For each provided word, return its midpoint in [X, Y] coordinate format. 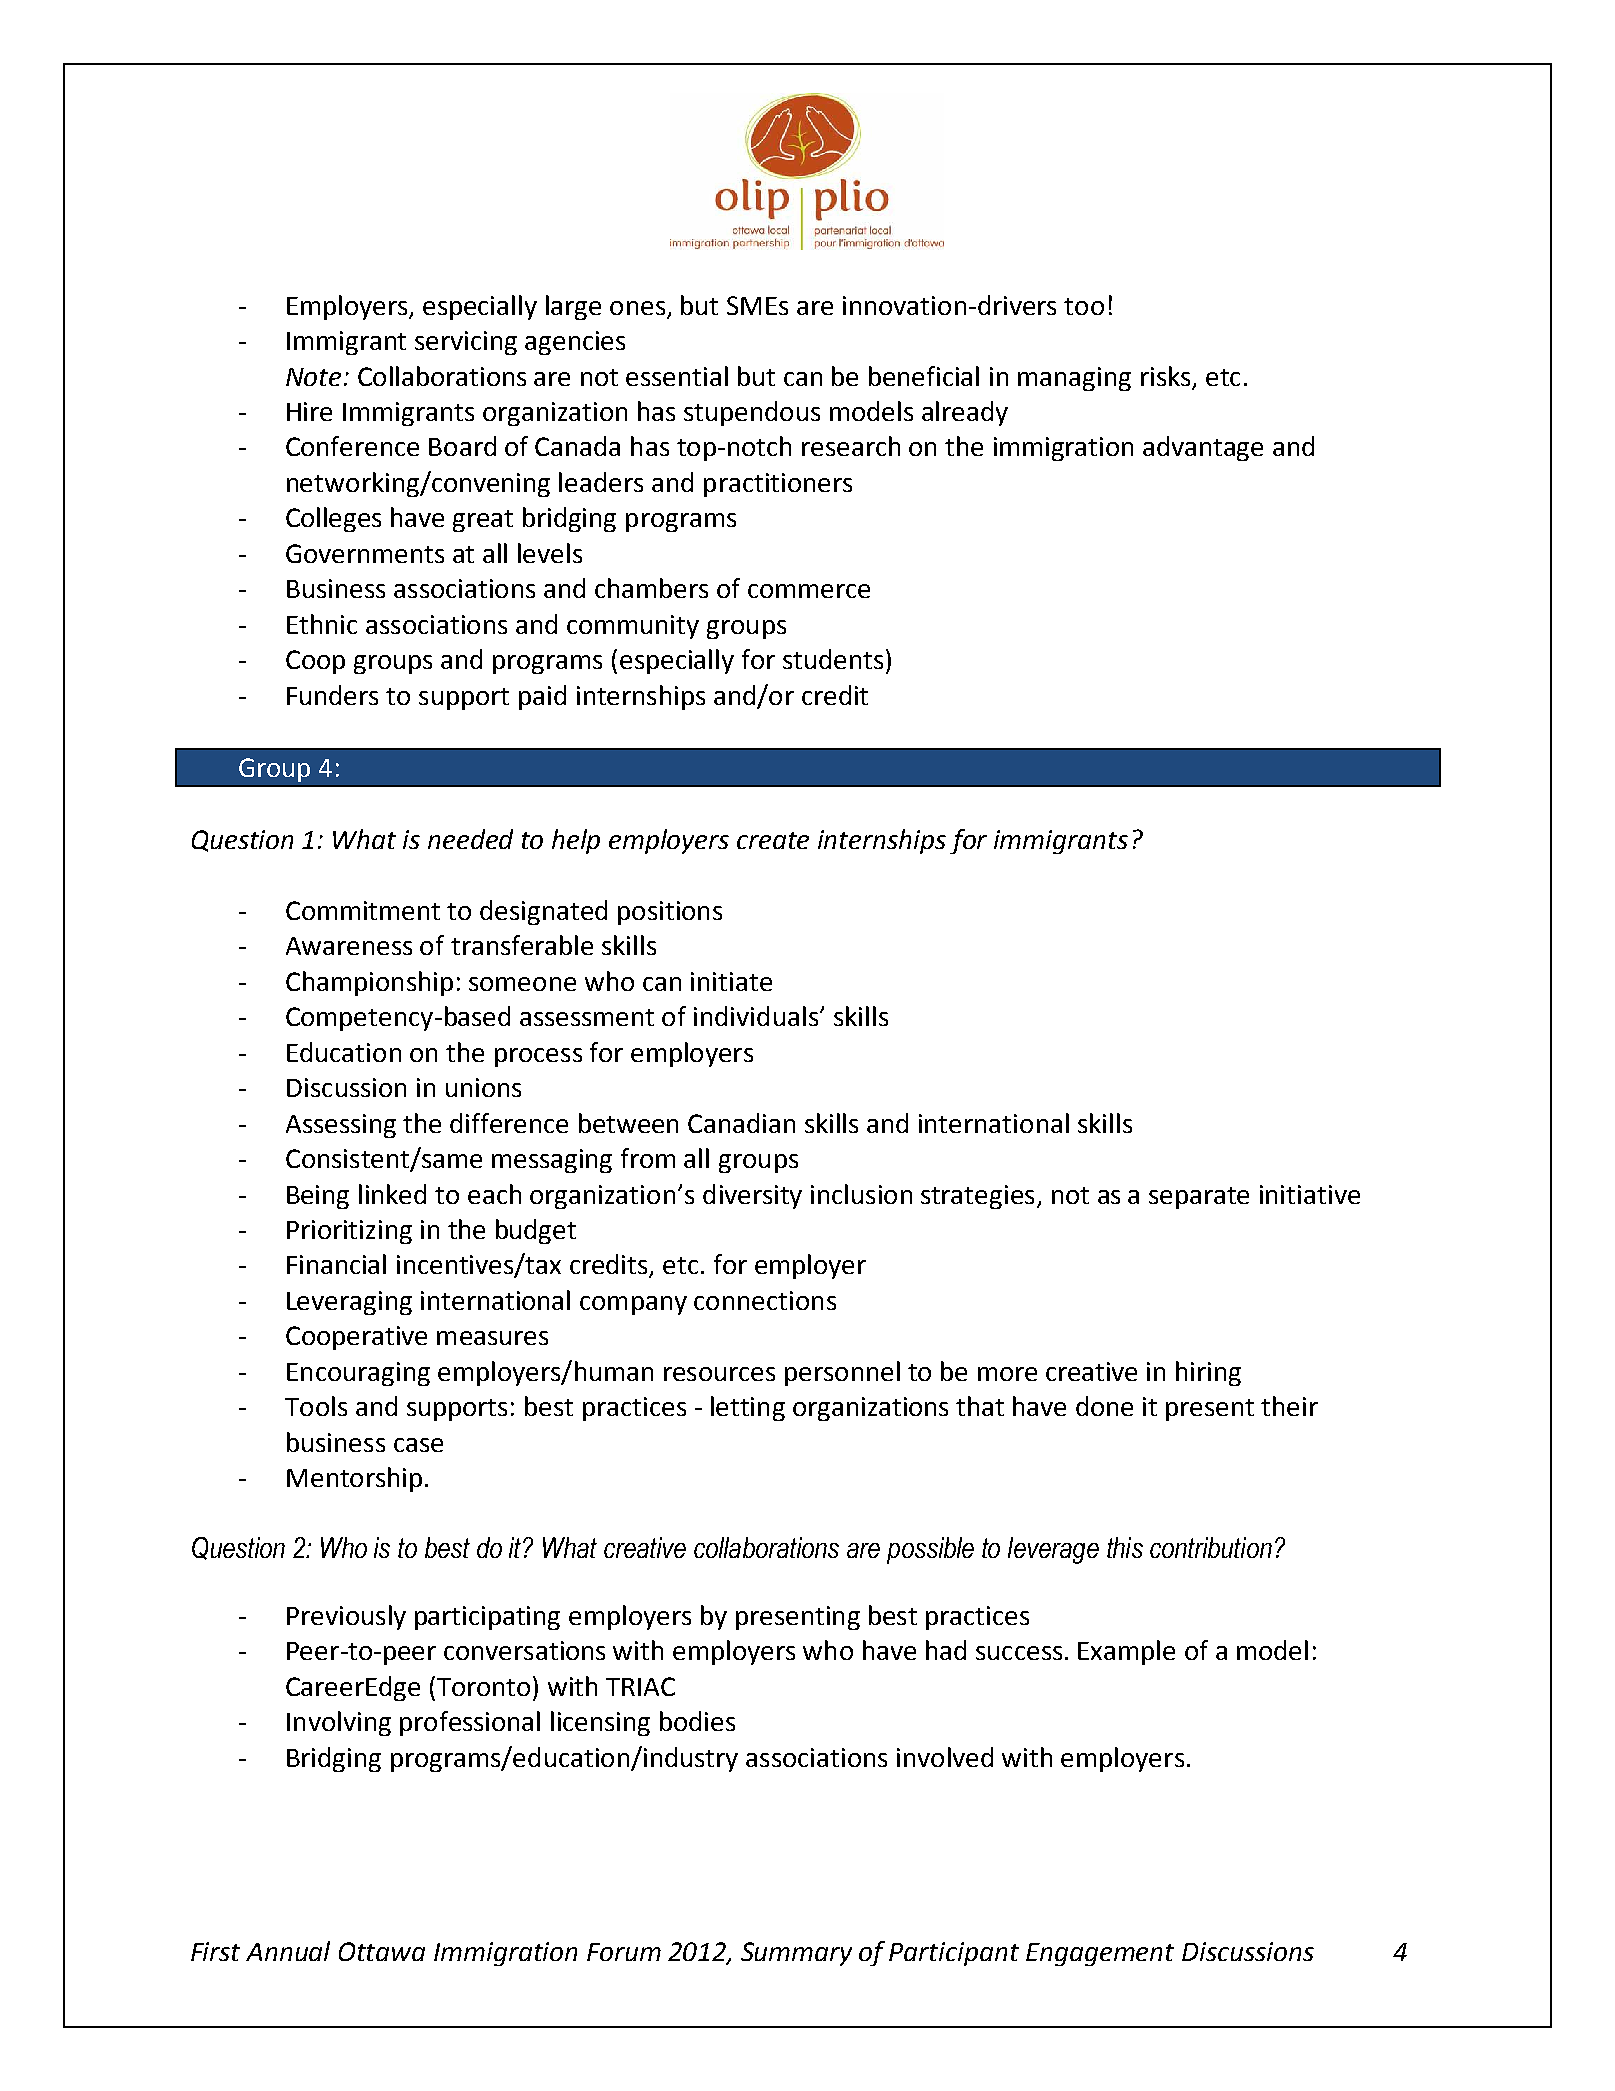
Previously [346, 1617]
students [833, 659]
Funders [332, 695]
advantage [1203, 448]
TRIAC [640, 1686]
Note [313, 377]
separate [1199, 1198]
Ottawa [382, 1951]
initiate [731, 981]
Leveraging [349, 1303]
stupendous [752, 413]
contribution [1211, 1547]
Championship [369, 983]
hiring [1208, 1373]
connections [765, 1300]
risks [1165, 376]
